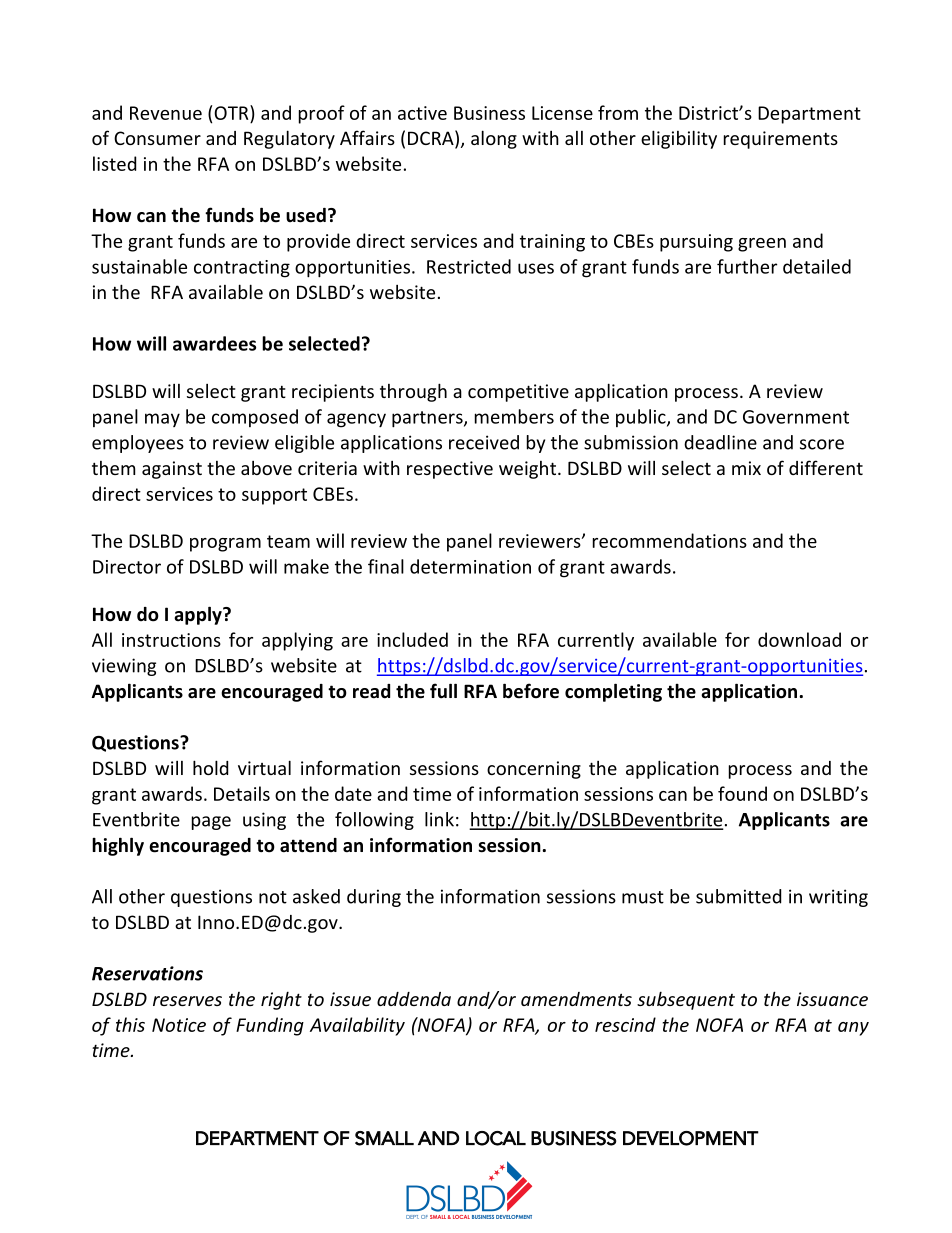 The width and height of the screenshot is (952, 1233). Describe the element at coordinates (210, 767) in the screenshot. I see `hold` at that location.
